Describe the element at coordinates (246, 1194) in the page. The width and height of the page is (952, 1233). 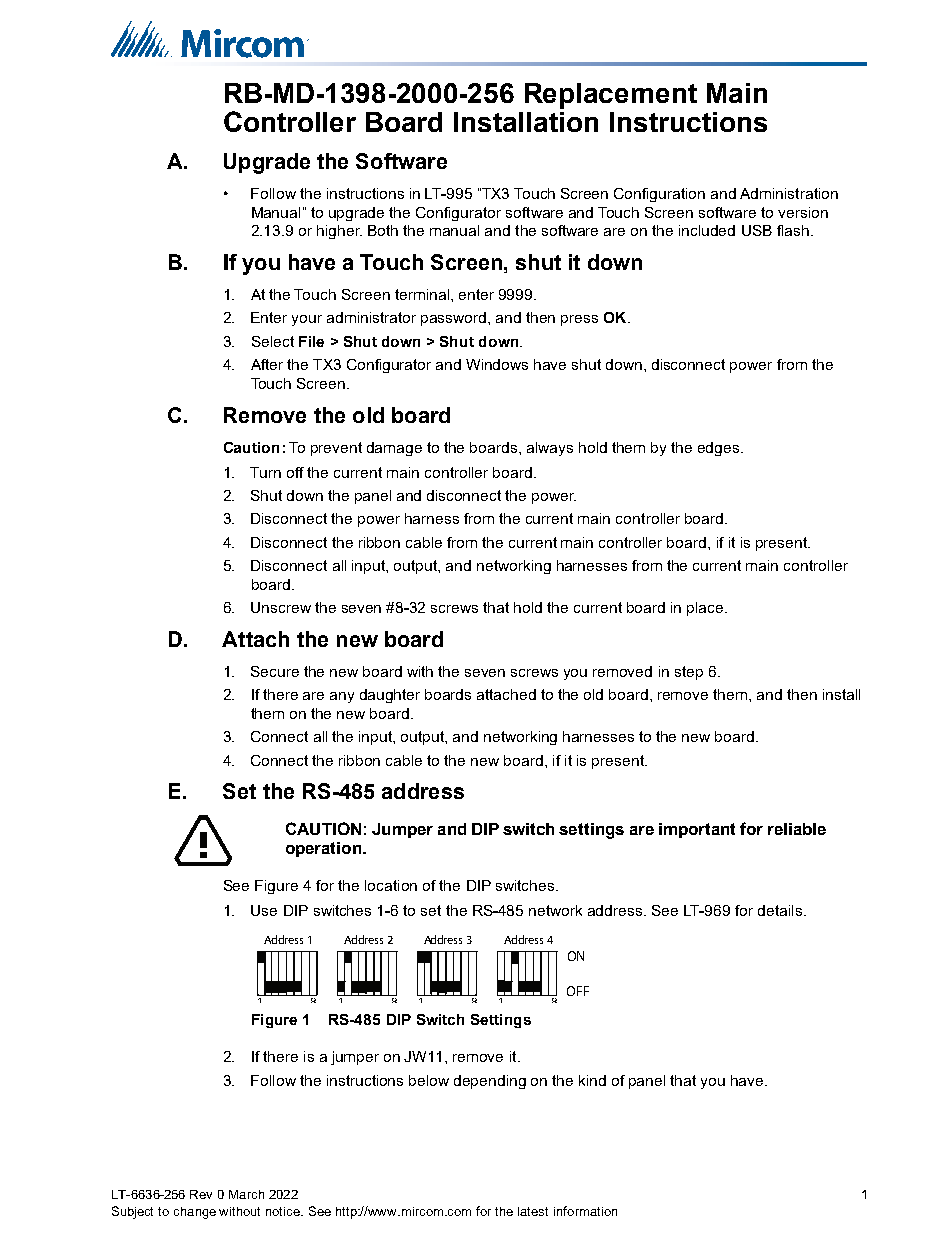
I see `March` at that location.
